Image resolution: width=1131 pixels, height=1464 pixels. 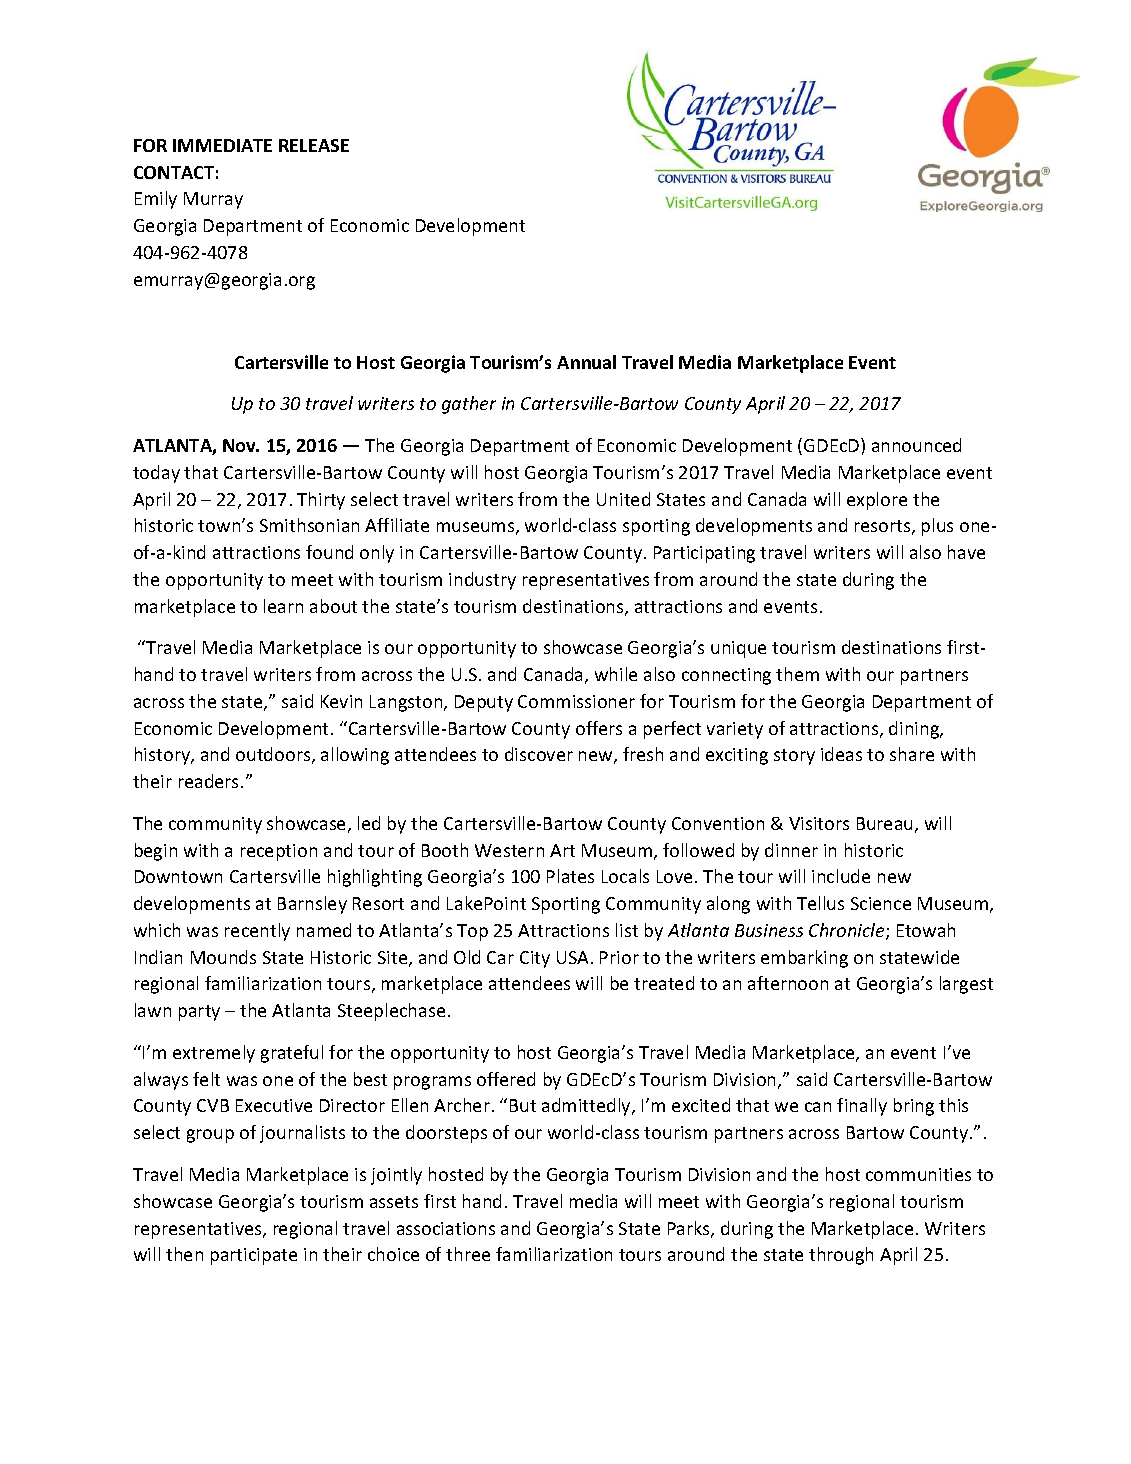 What do you see at coordinates (841, 876) in the screenshot?
I see `include` at bounding box center [841, 876].
